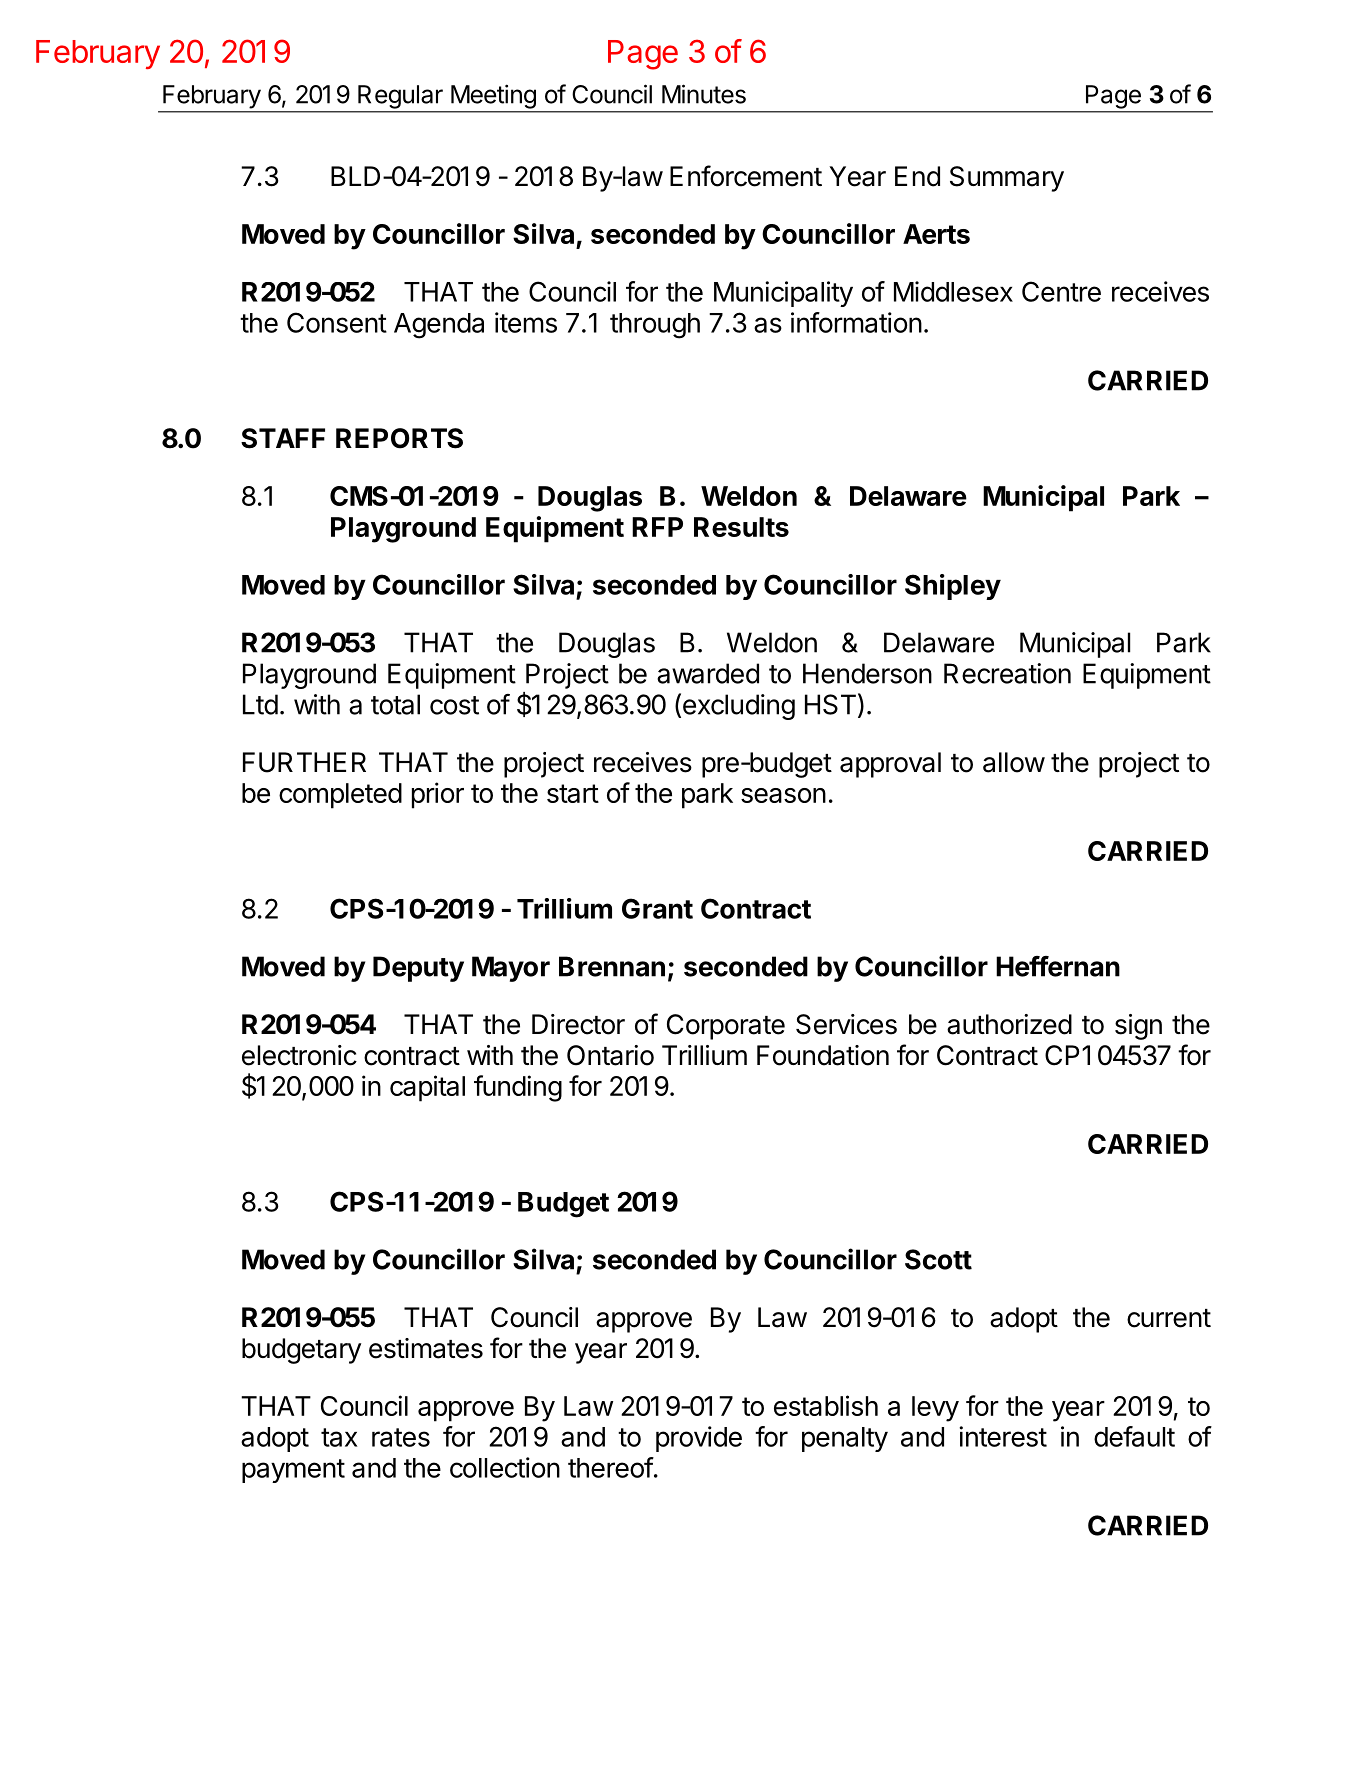 The width and height of the page is (1371, 1774). I want to click on Summary, so click(1007, 179).
